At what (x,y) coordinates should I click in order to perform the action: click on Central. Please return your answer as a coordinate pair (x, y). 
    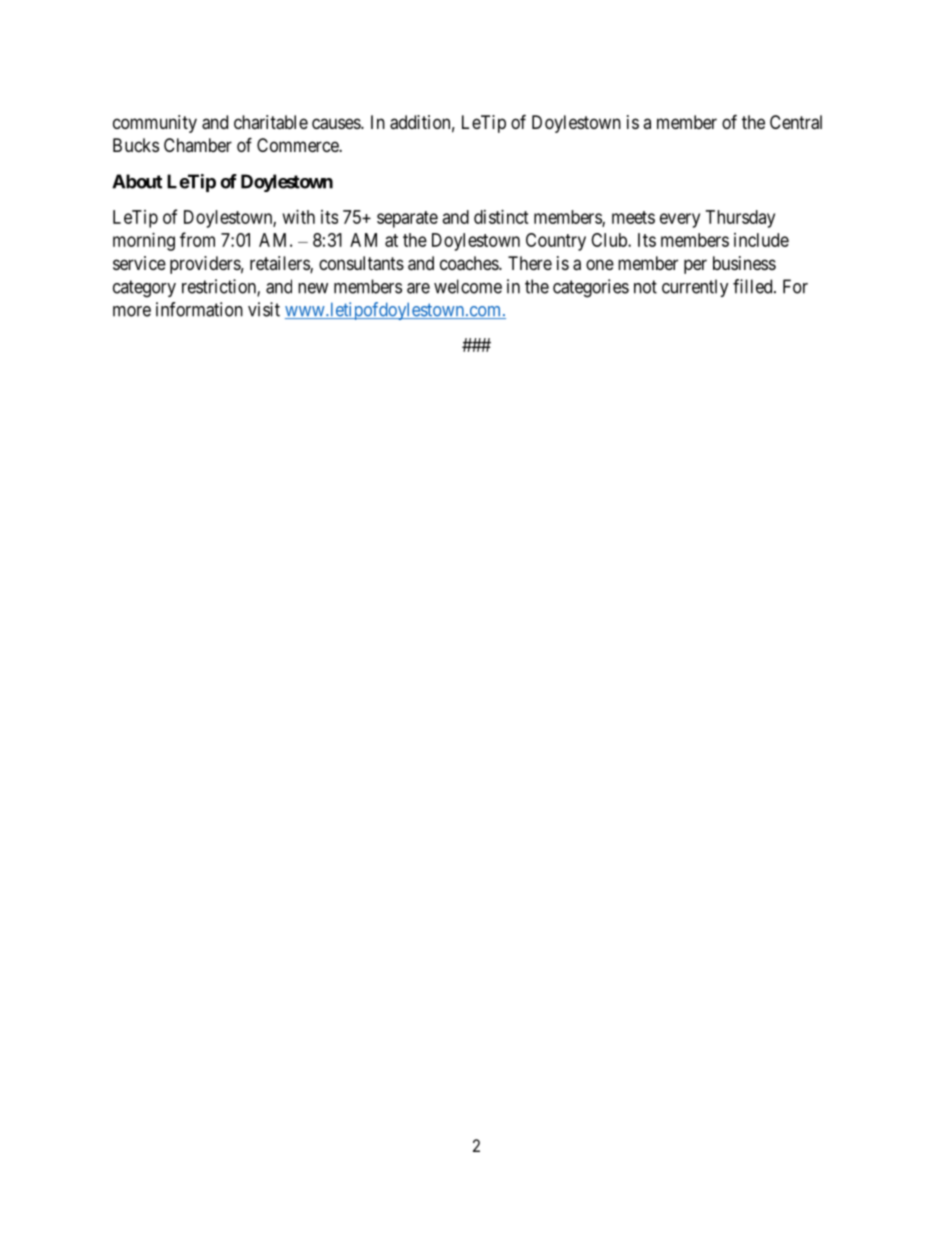
    Looking at the image, I should click on (796, 122).
